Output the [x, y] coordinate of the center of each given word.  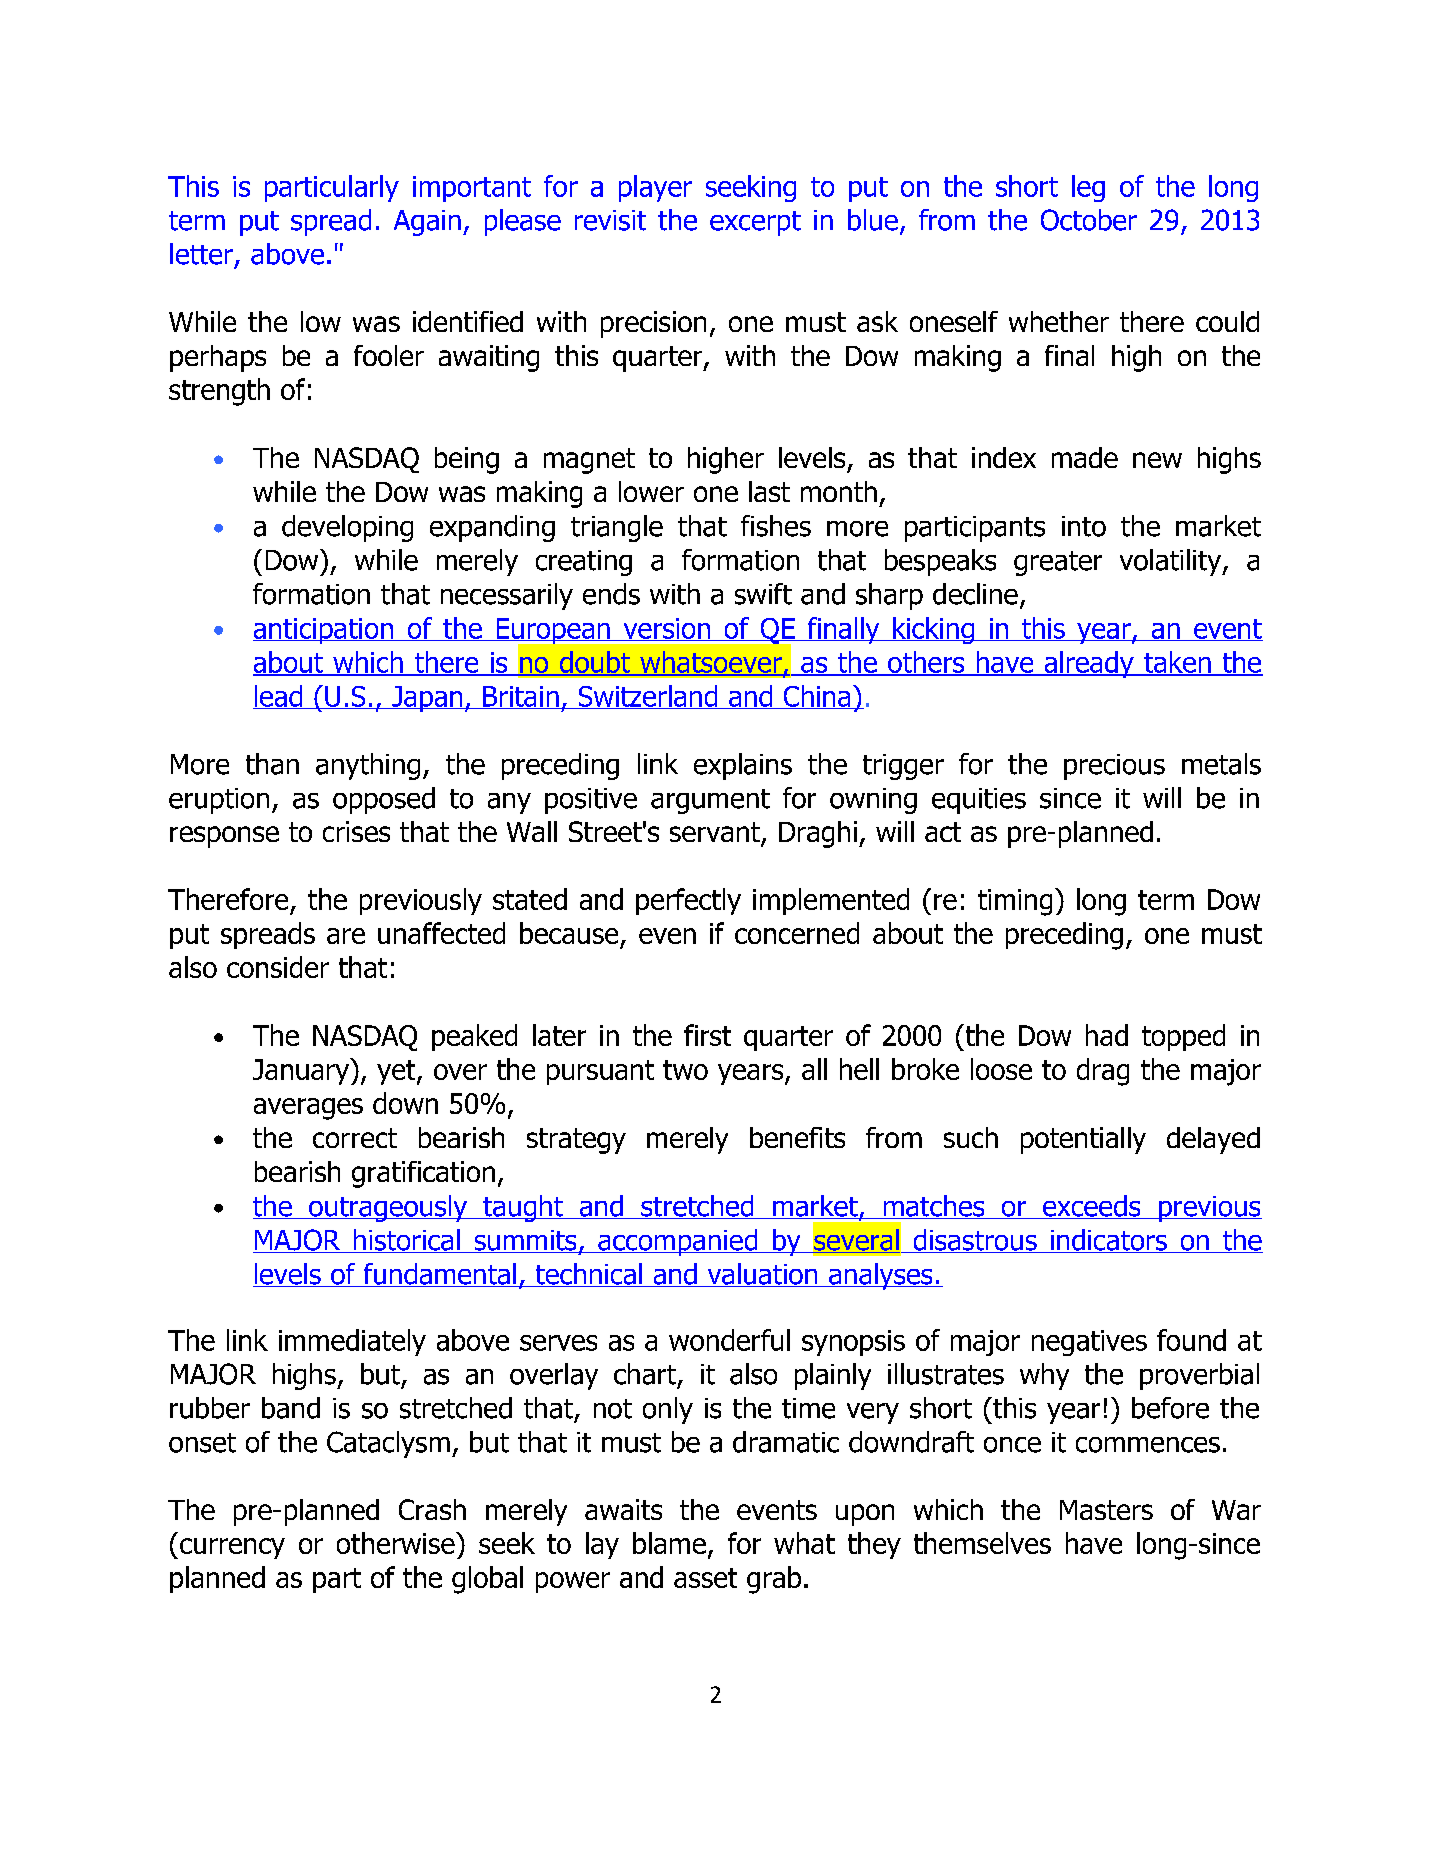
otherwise [397, 1543]
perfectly [688, 901]
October [1089, 220]
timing [1015, 902]
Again [427, 223]
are [346, 936]
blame [669, 1543]
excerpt [755, 223]
